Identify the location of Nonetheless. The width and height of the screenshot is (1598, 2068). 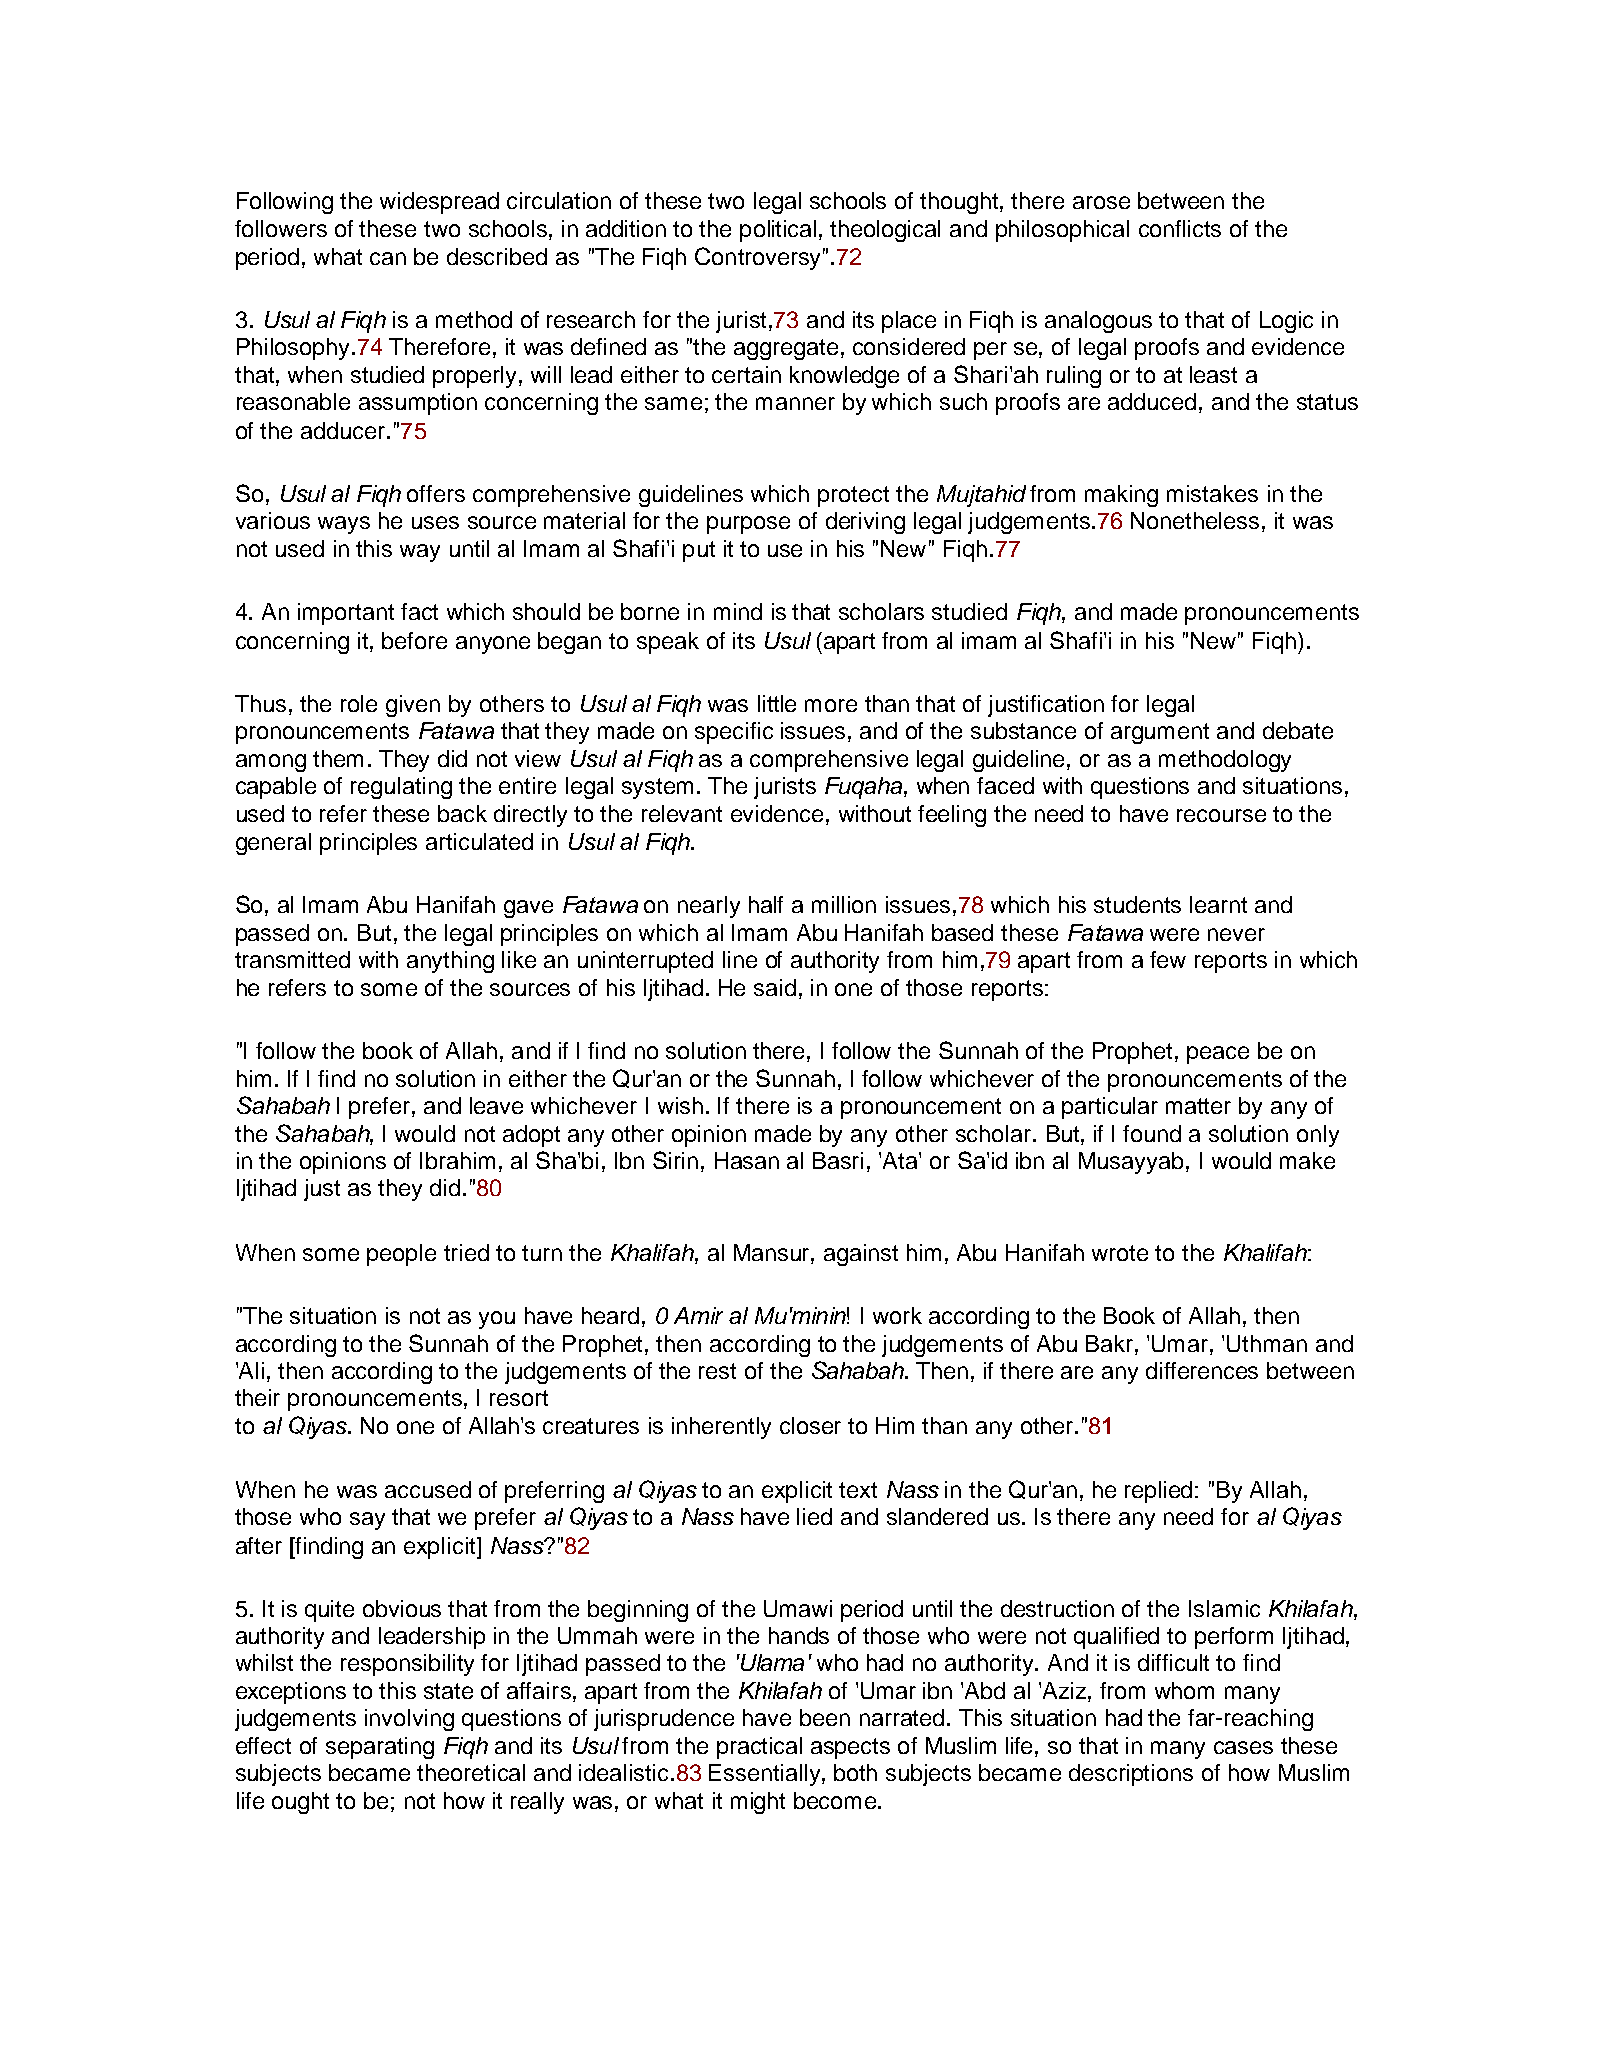
(1195, 520).
